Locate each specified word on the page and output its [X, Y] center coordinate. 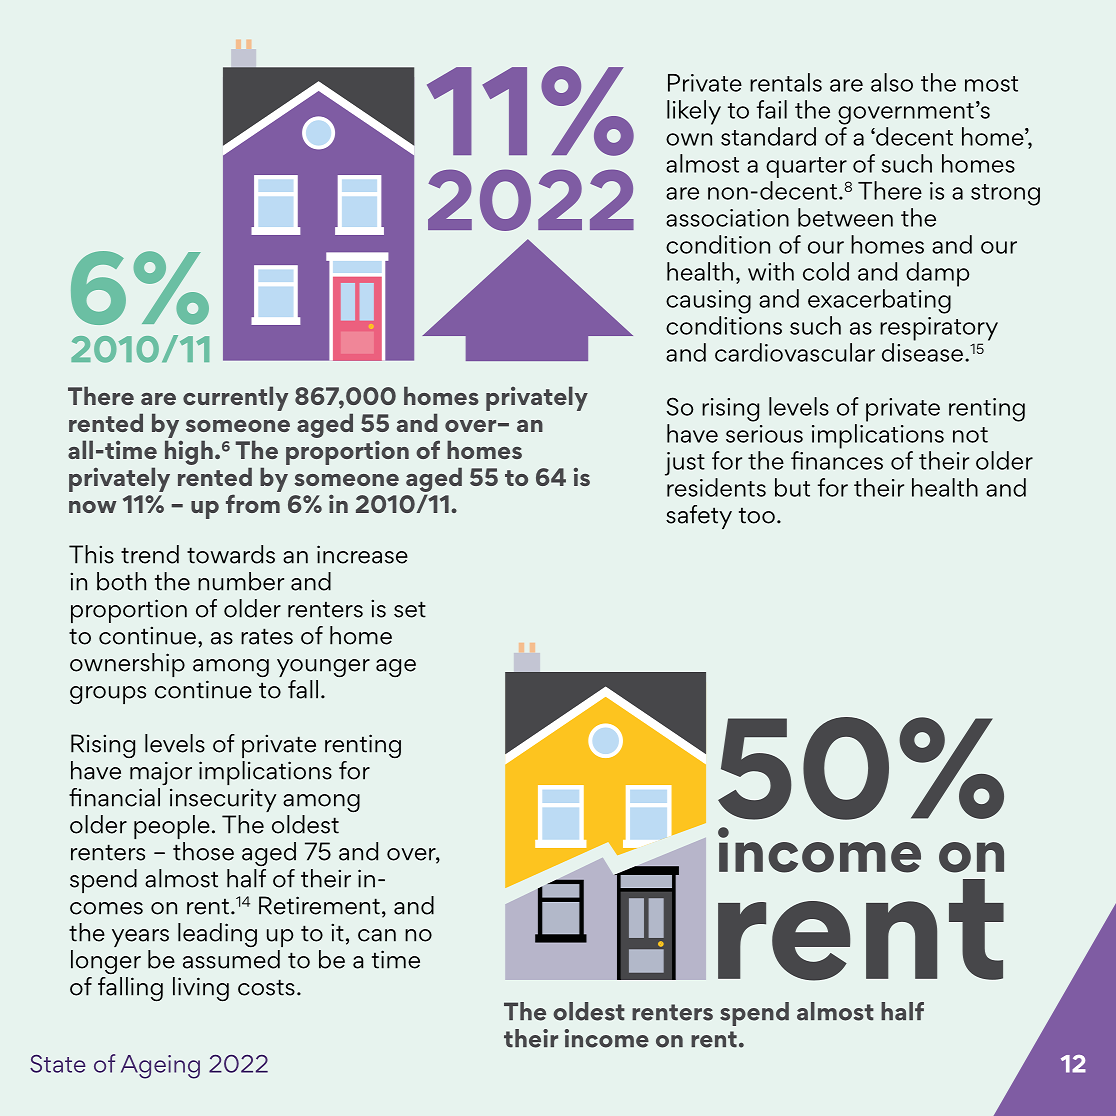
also [892, 82]
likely [694, 112]
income [607, 1038]
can [377, 935]
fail [772, 109]
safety [699, 517]
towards [231, 554]
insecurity [223, 800]
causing [708, 302]
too [757, 515]
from [253, 503]
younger [323, 668]
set [410, 609]
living [201, 989]
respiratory [939, 329]
